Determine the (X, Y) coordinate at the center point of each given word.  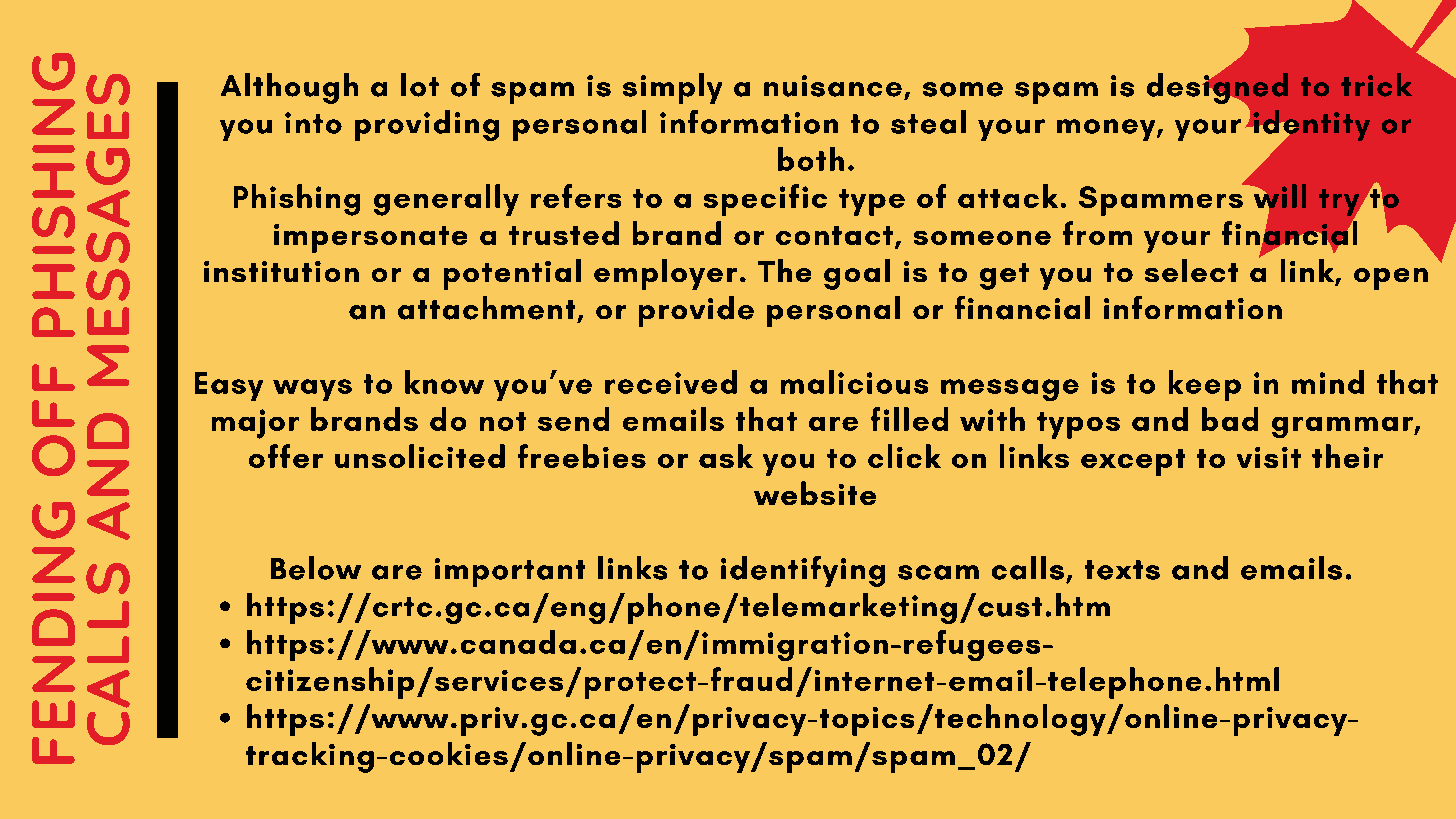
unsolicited (420, 456)
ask (726, 456)
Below (316, 568)
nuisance (833, 86)
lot (420, 85)
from (1097, 233)
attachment (486, 308)
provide (696, 311)
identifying (803, 571)
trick (1376, 85)
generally (446, 200)
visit (1269, 457)
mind (1328, 382)
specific (765, 200)
